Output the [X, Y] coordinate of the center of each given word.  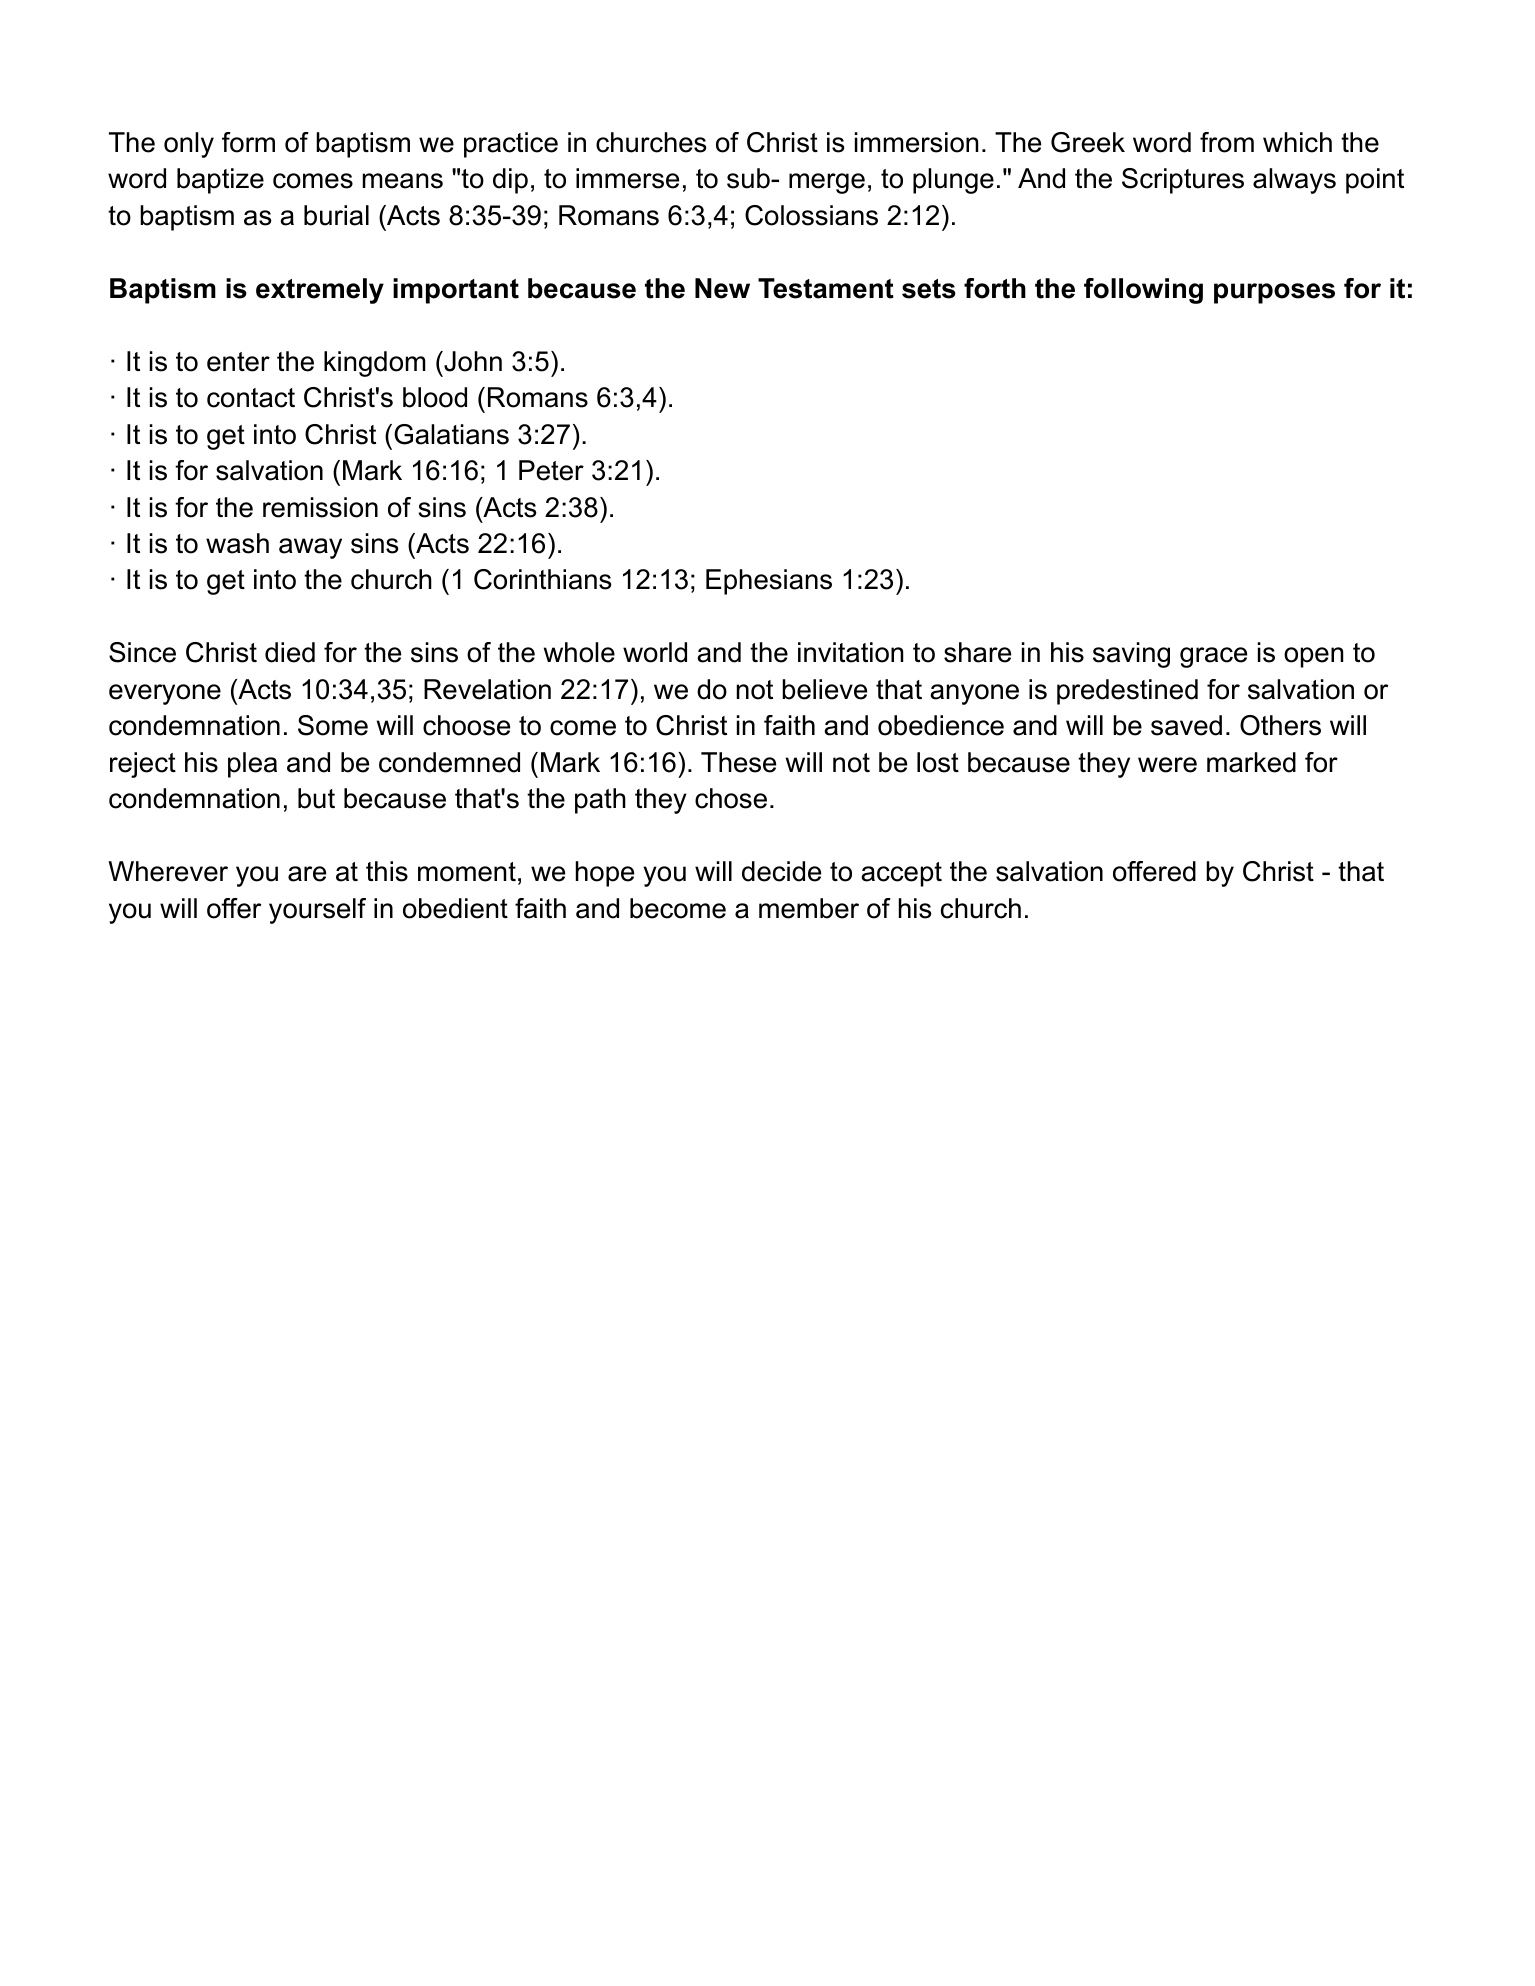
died [290, 652]
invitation [850, 652]
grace [1213, 657]
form [248, 142]
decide [781, 871]
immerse [627, 178]
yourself [317, 911]
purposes [1274, 293]
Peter [551, 470]
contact [251, 398]
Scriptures [1183, 181]
